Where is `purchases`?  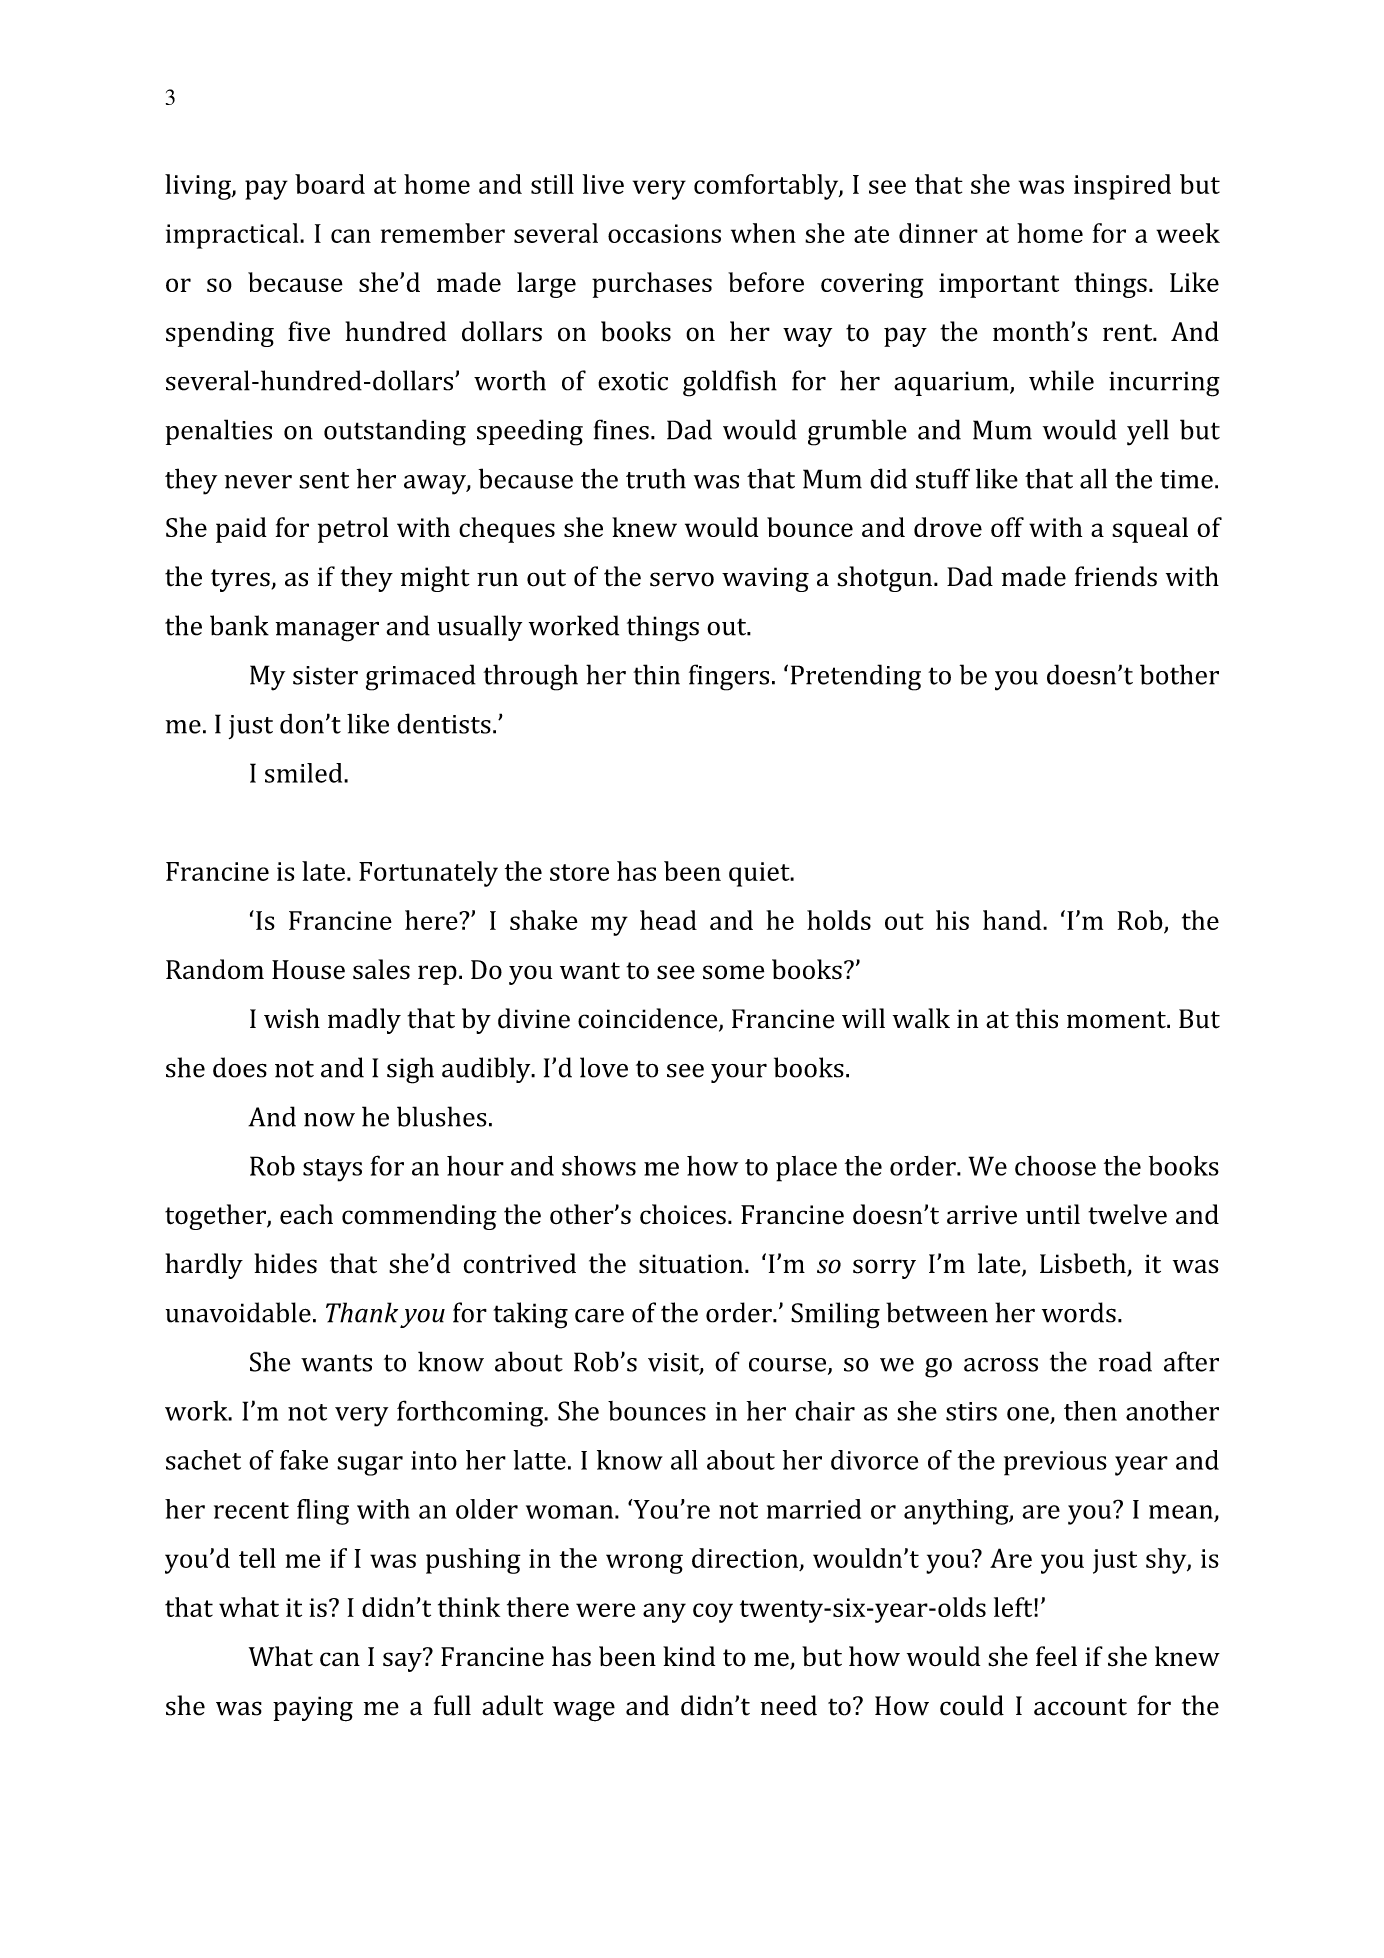 purchases is located at coordinates (652, 285).
